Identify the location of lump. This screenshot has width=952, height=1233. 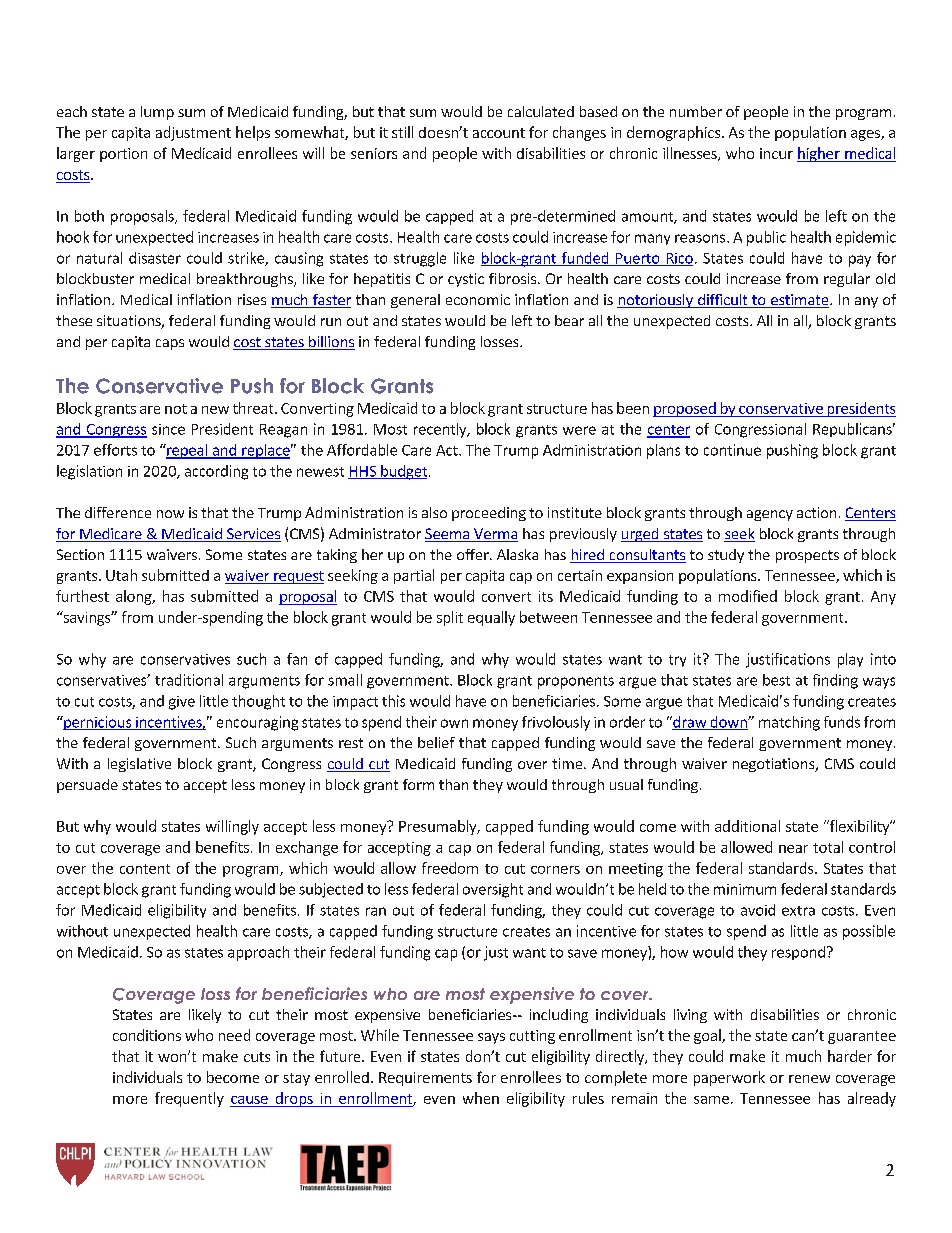
(157, 113).
